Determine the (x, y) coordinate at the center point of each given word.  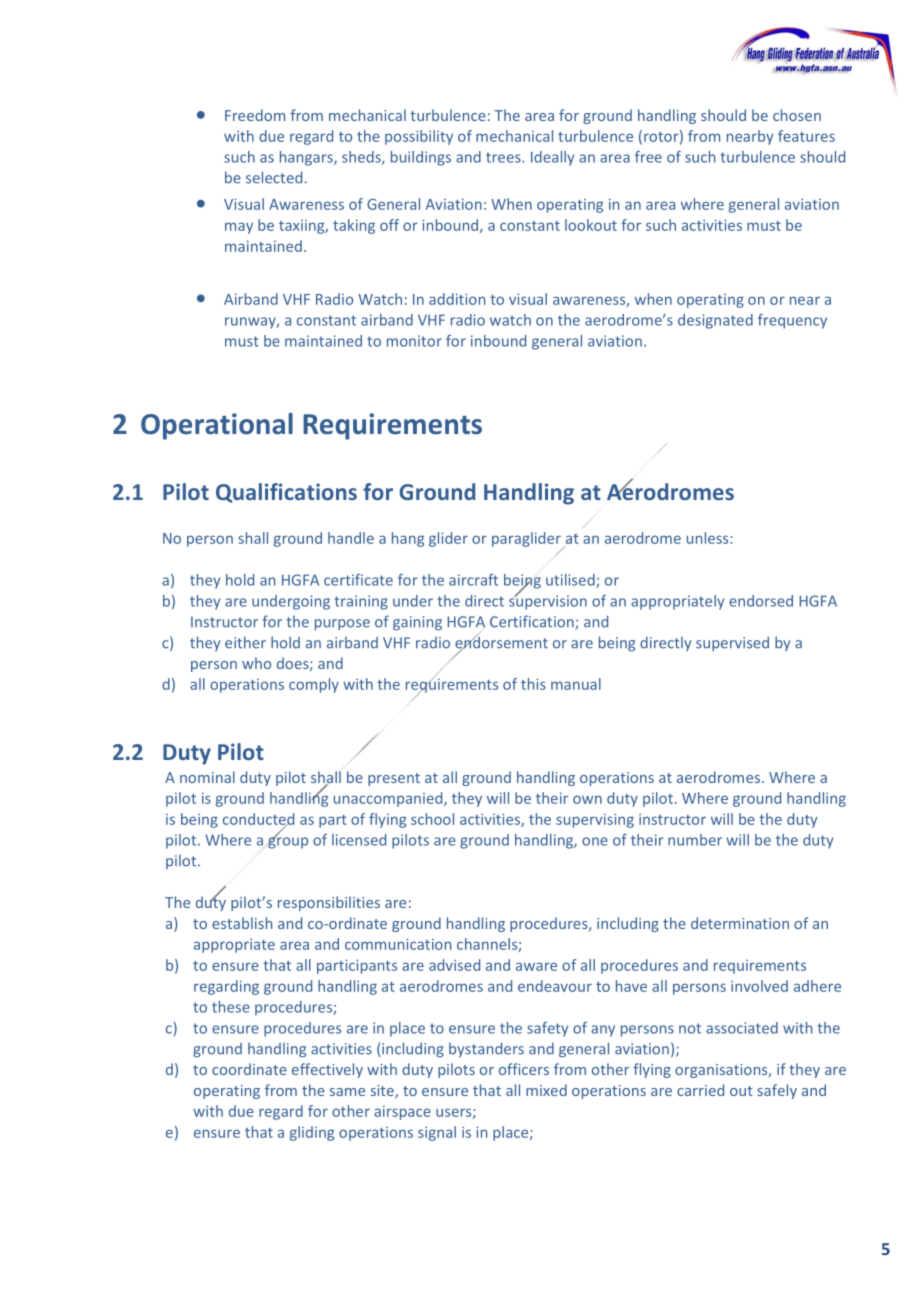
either (245, 642)
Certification (533, 622)
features (806, 136)
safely (777, 1091)
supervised (732, 643)
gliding (312, 1133)
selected (274, 177)
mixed (546, 1090)
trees (504, 157)
